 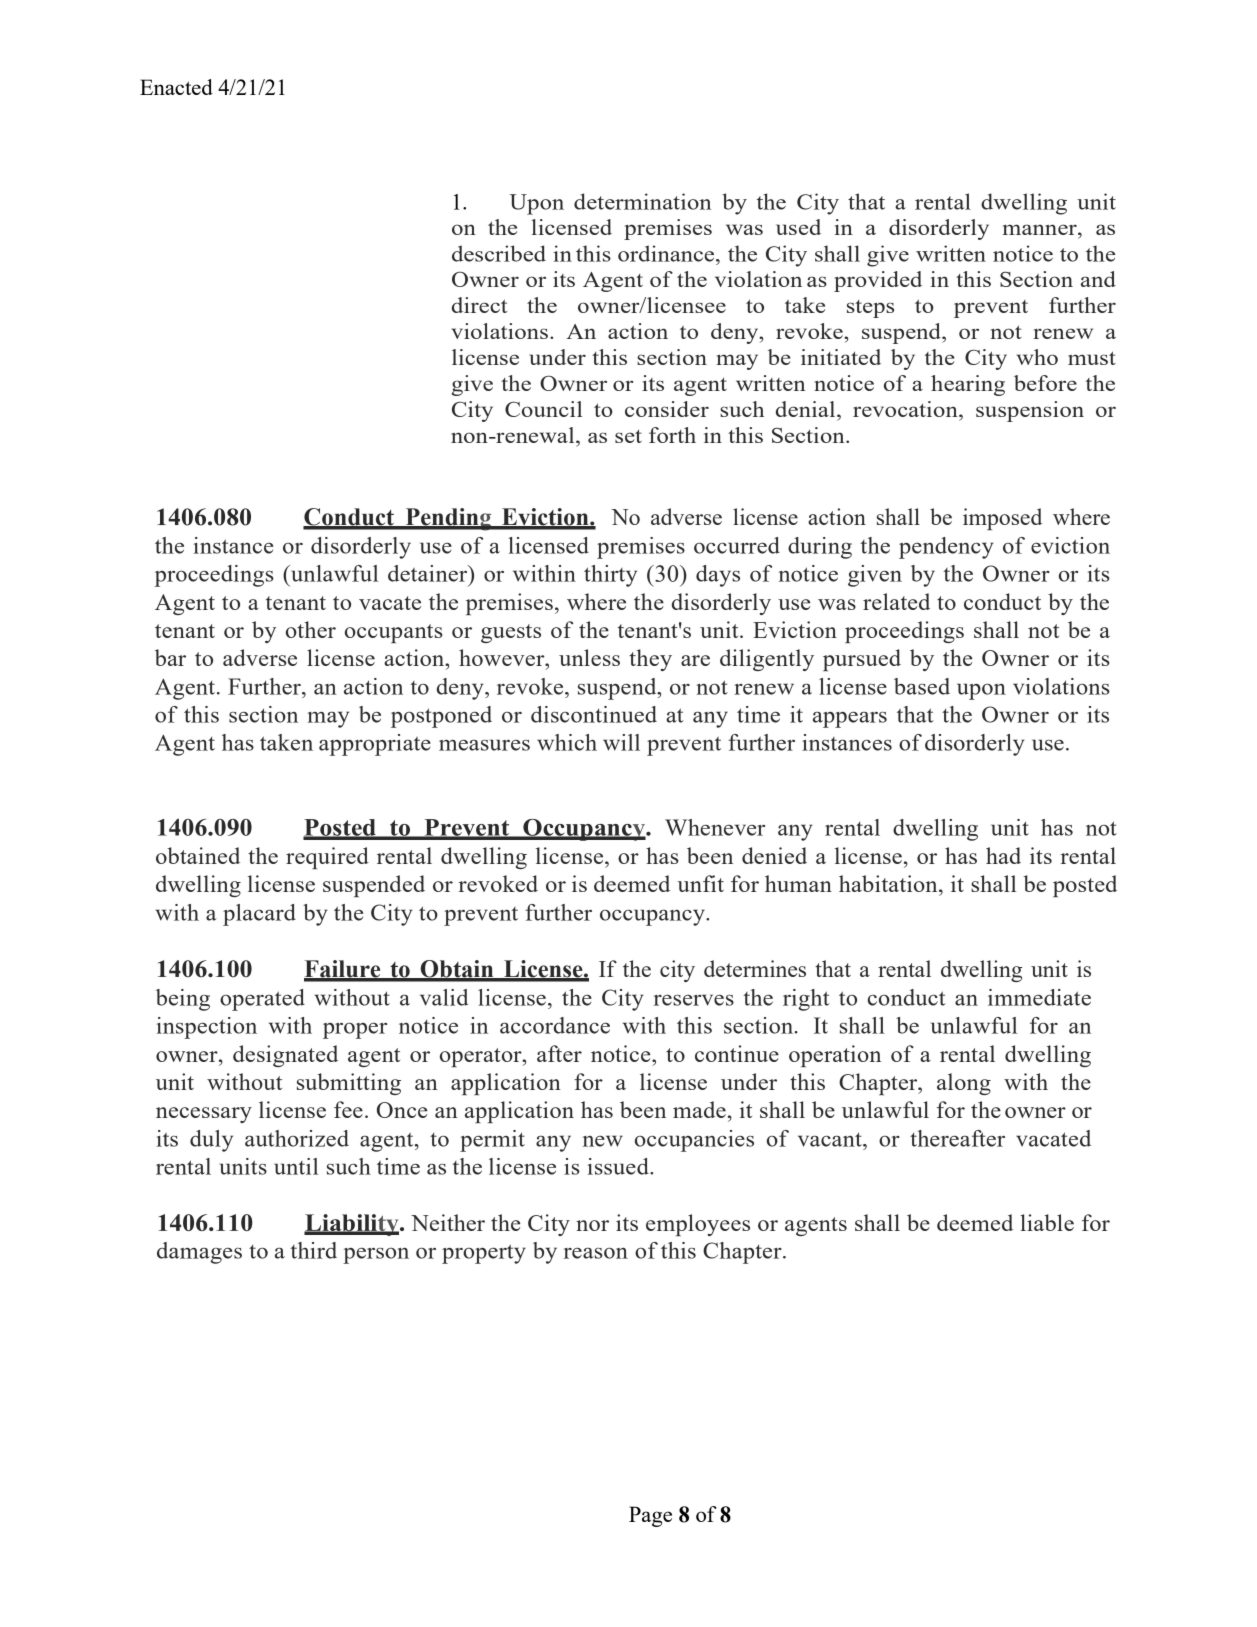 What do you see at coordinates (964, 1084) in the screenshot?
I see `along` at bounding box center [964, 1084].
